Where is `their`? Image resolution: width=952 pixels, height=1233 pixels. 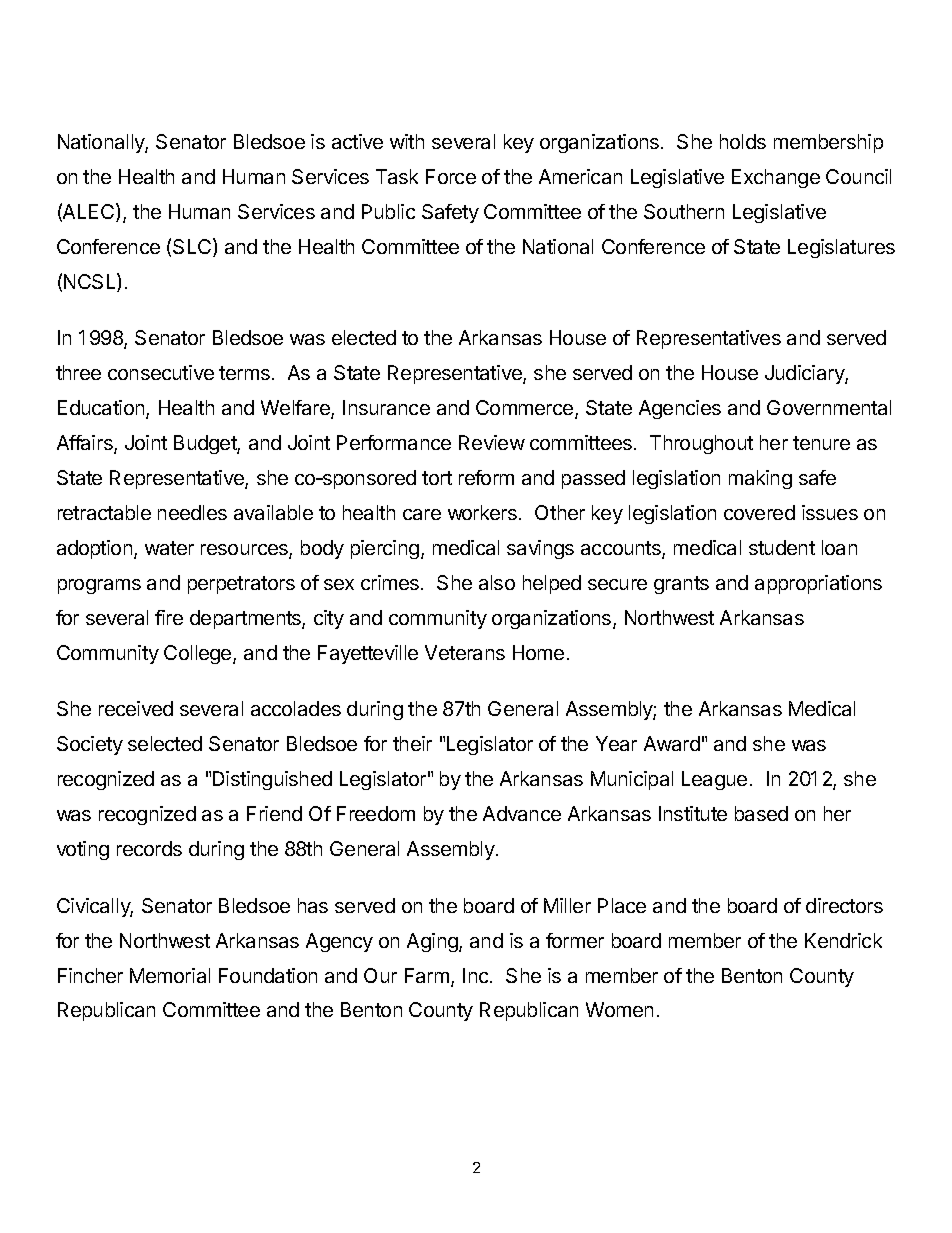
their is located at coordinates (412, 743).
